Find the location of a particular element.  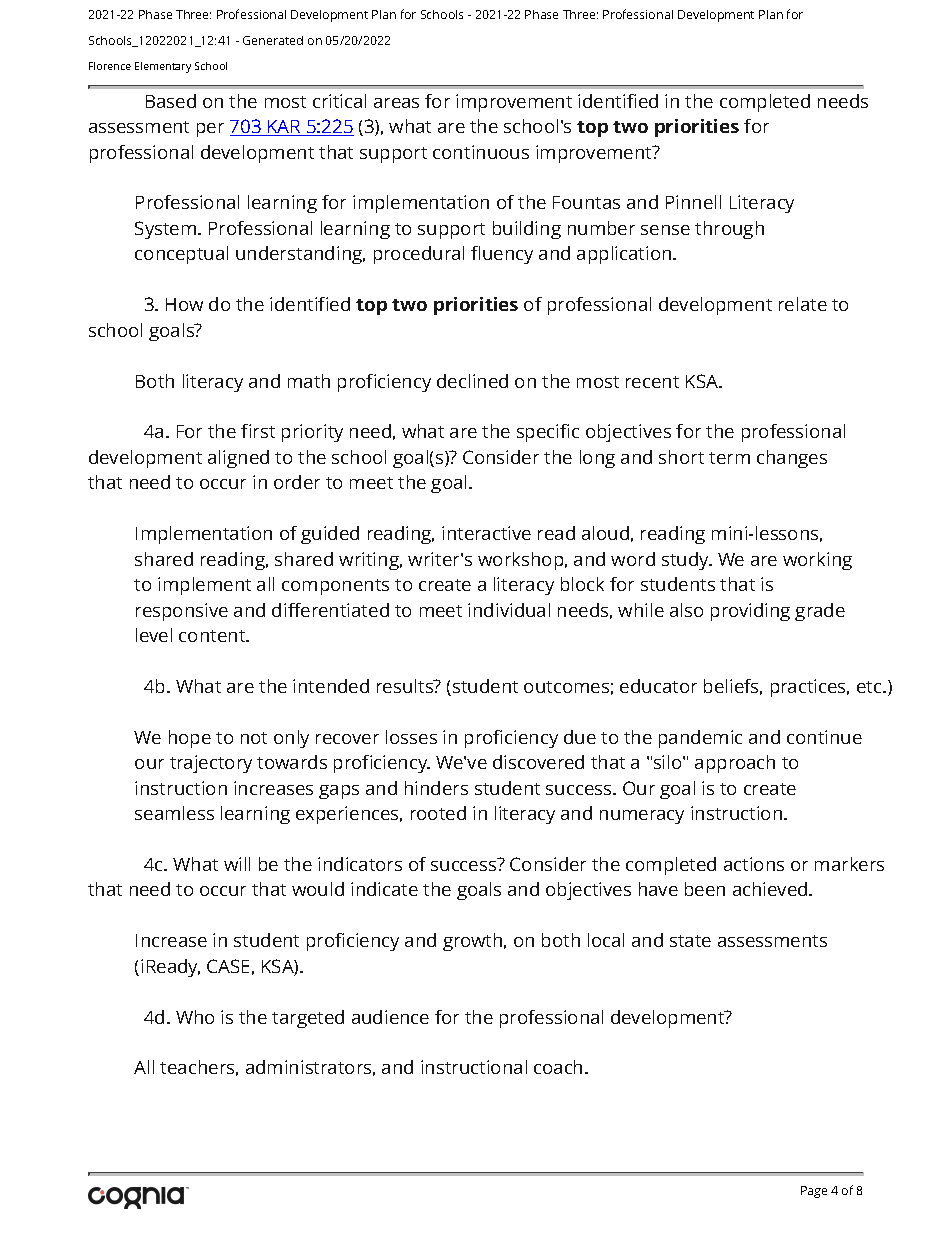

interactive is located at coordinates (486, 533).
